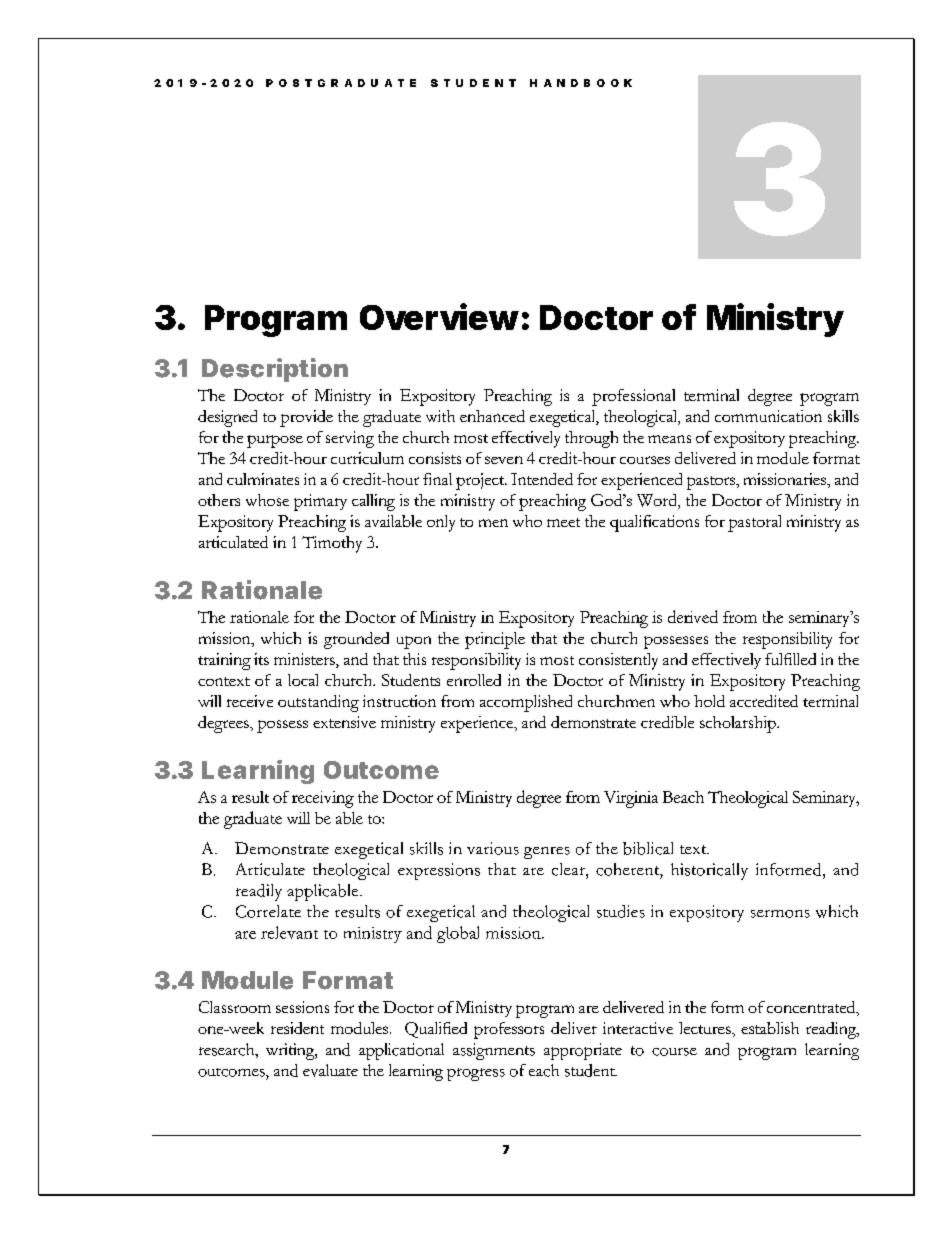  I want to click on communication, so click(768, 416).
